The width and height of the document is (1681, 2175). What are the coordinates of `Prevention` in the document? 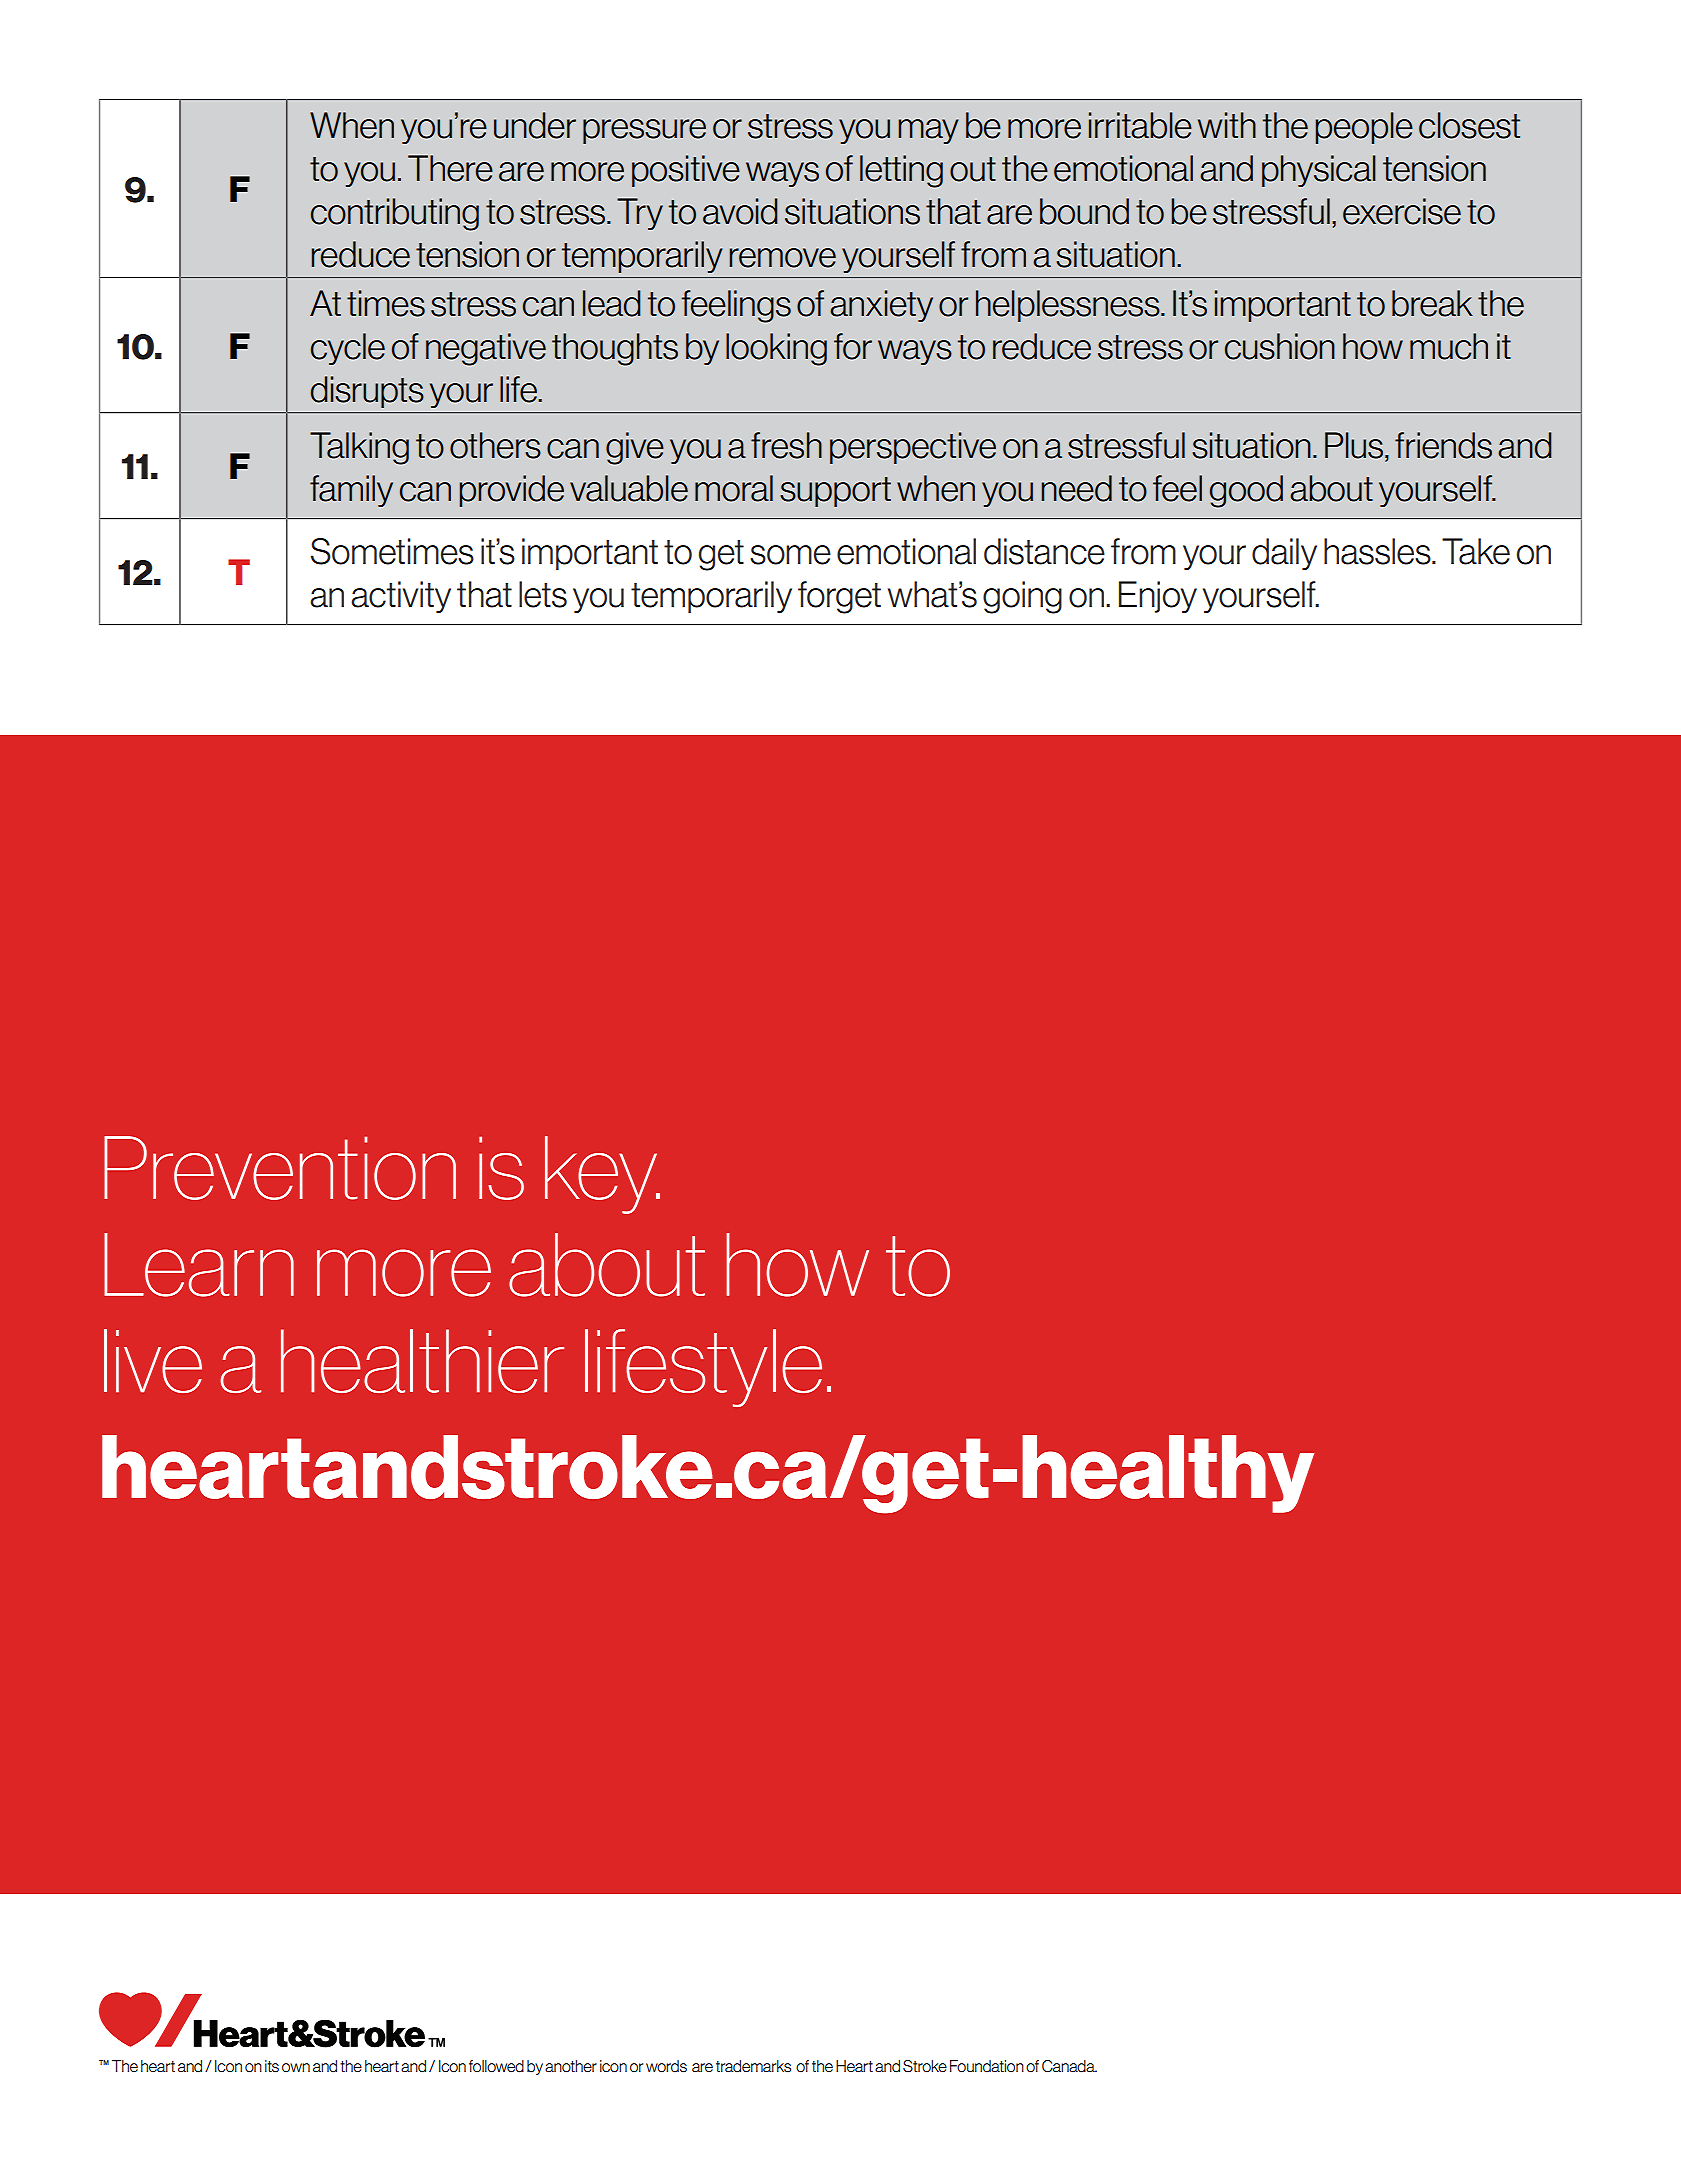 It's located at (280, 1168).
